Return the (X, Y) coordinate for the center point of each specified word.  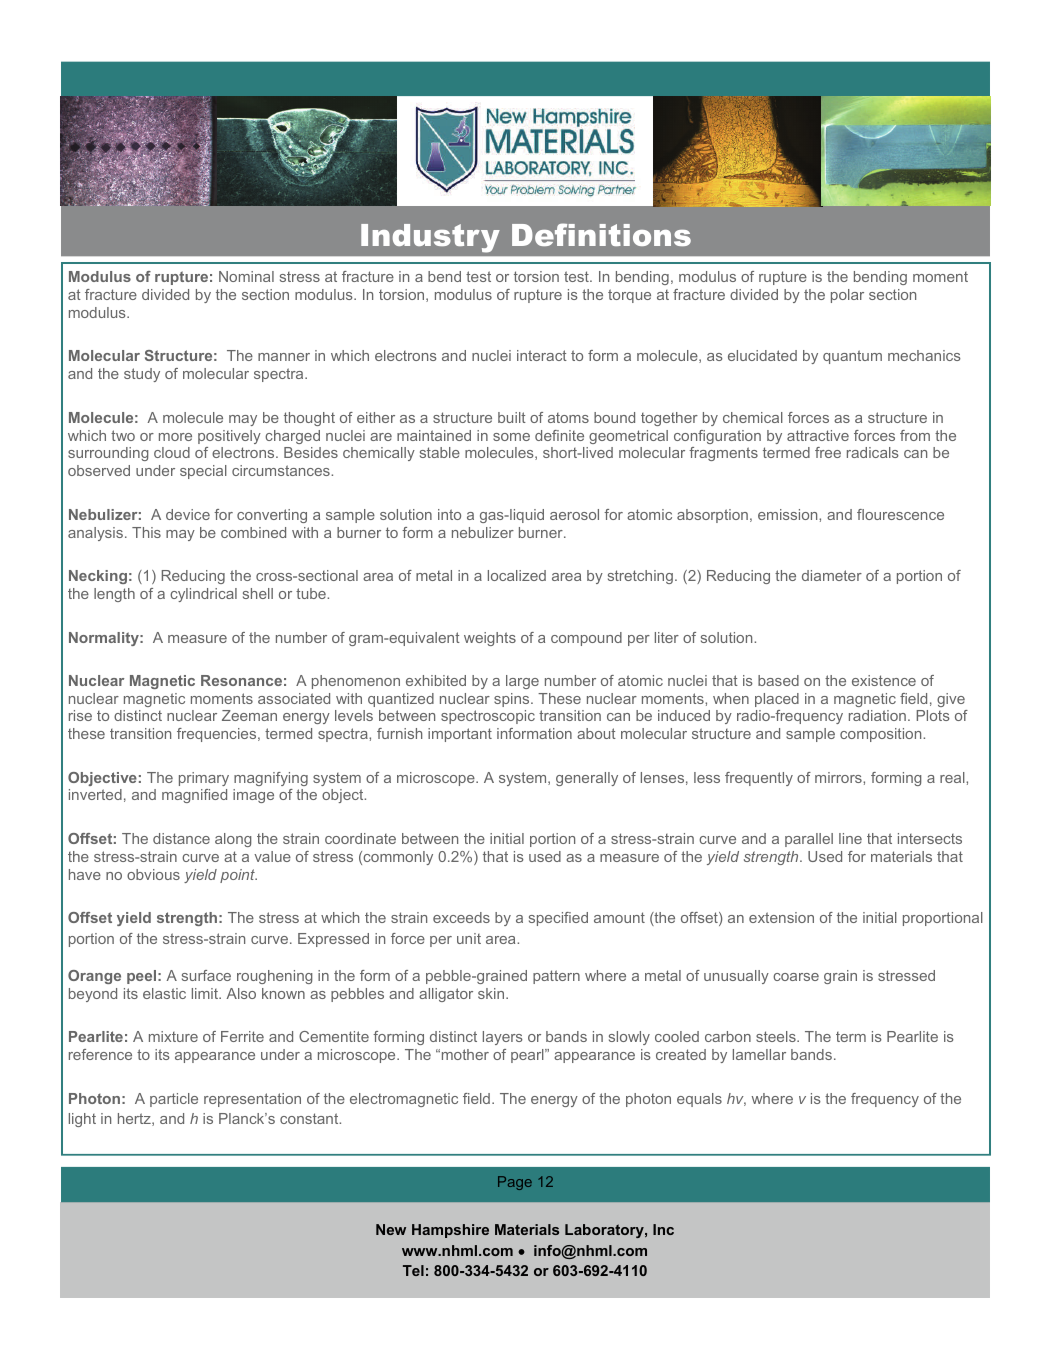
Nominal (246, 276)
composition (882, 735)
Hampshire (450, 1231)
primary (204, 779)
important (460, 735)
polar (847, 296)
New (391, 1229)
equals (699, 1100)
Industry (430, 238)
